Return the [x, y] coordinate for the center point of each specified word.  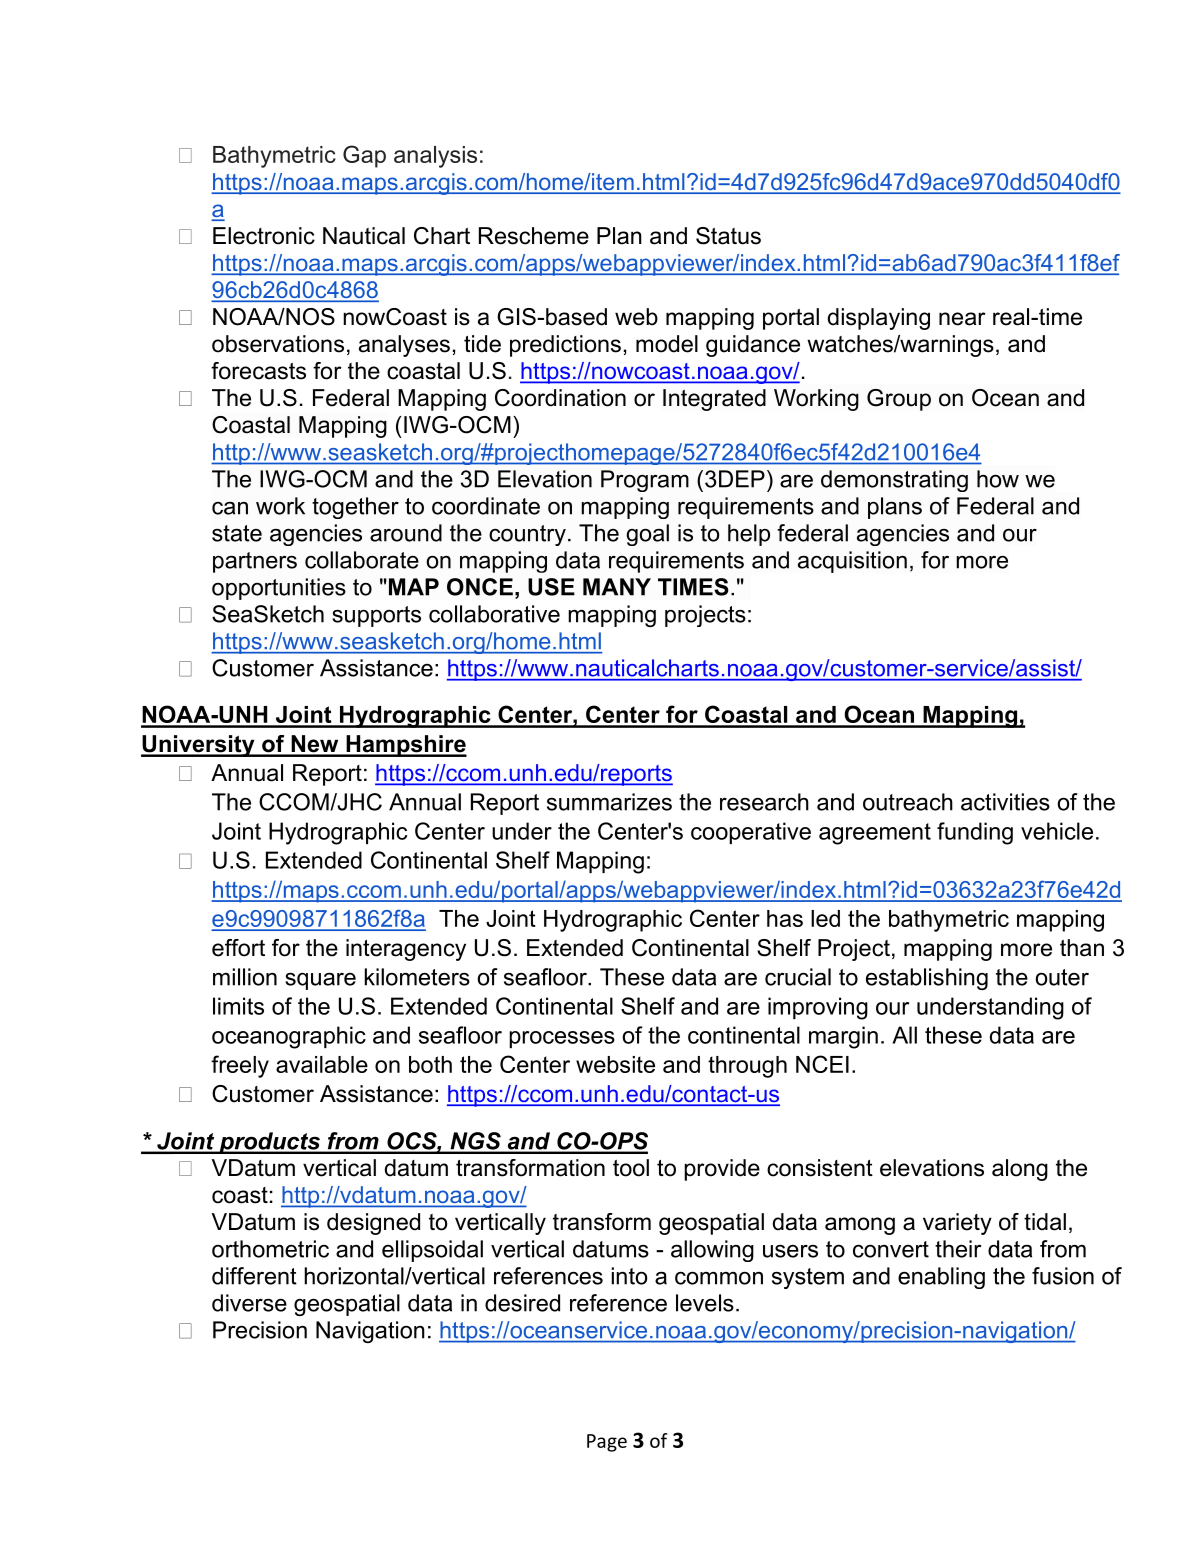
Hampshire [405, 746]
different [254, 1276]
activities [1005, 802]
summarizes [609, 802]
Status [728, 236]
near [962, 319]
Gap [364, 156]
